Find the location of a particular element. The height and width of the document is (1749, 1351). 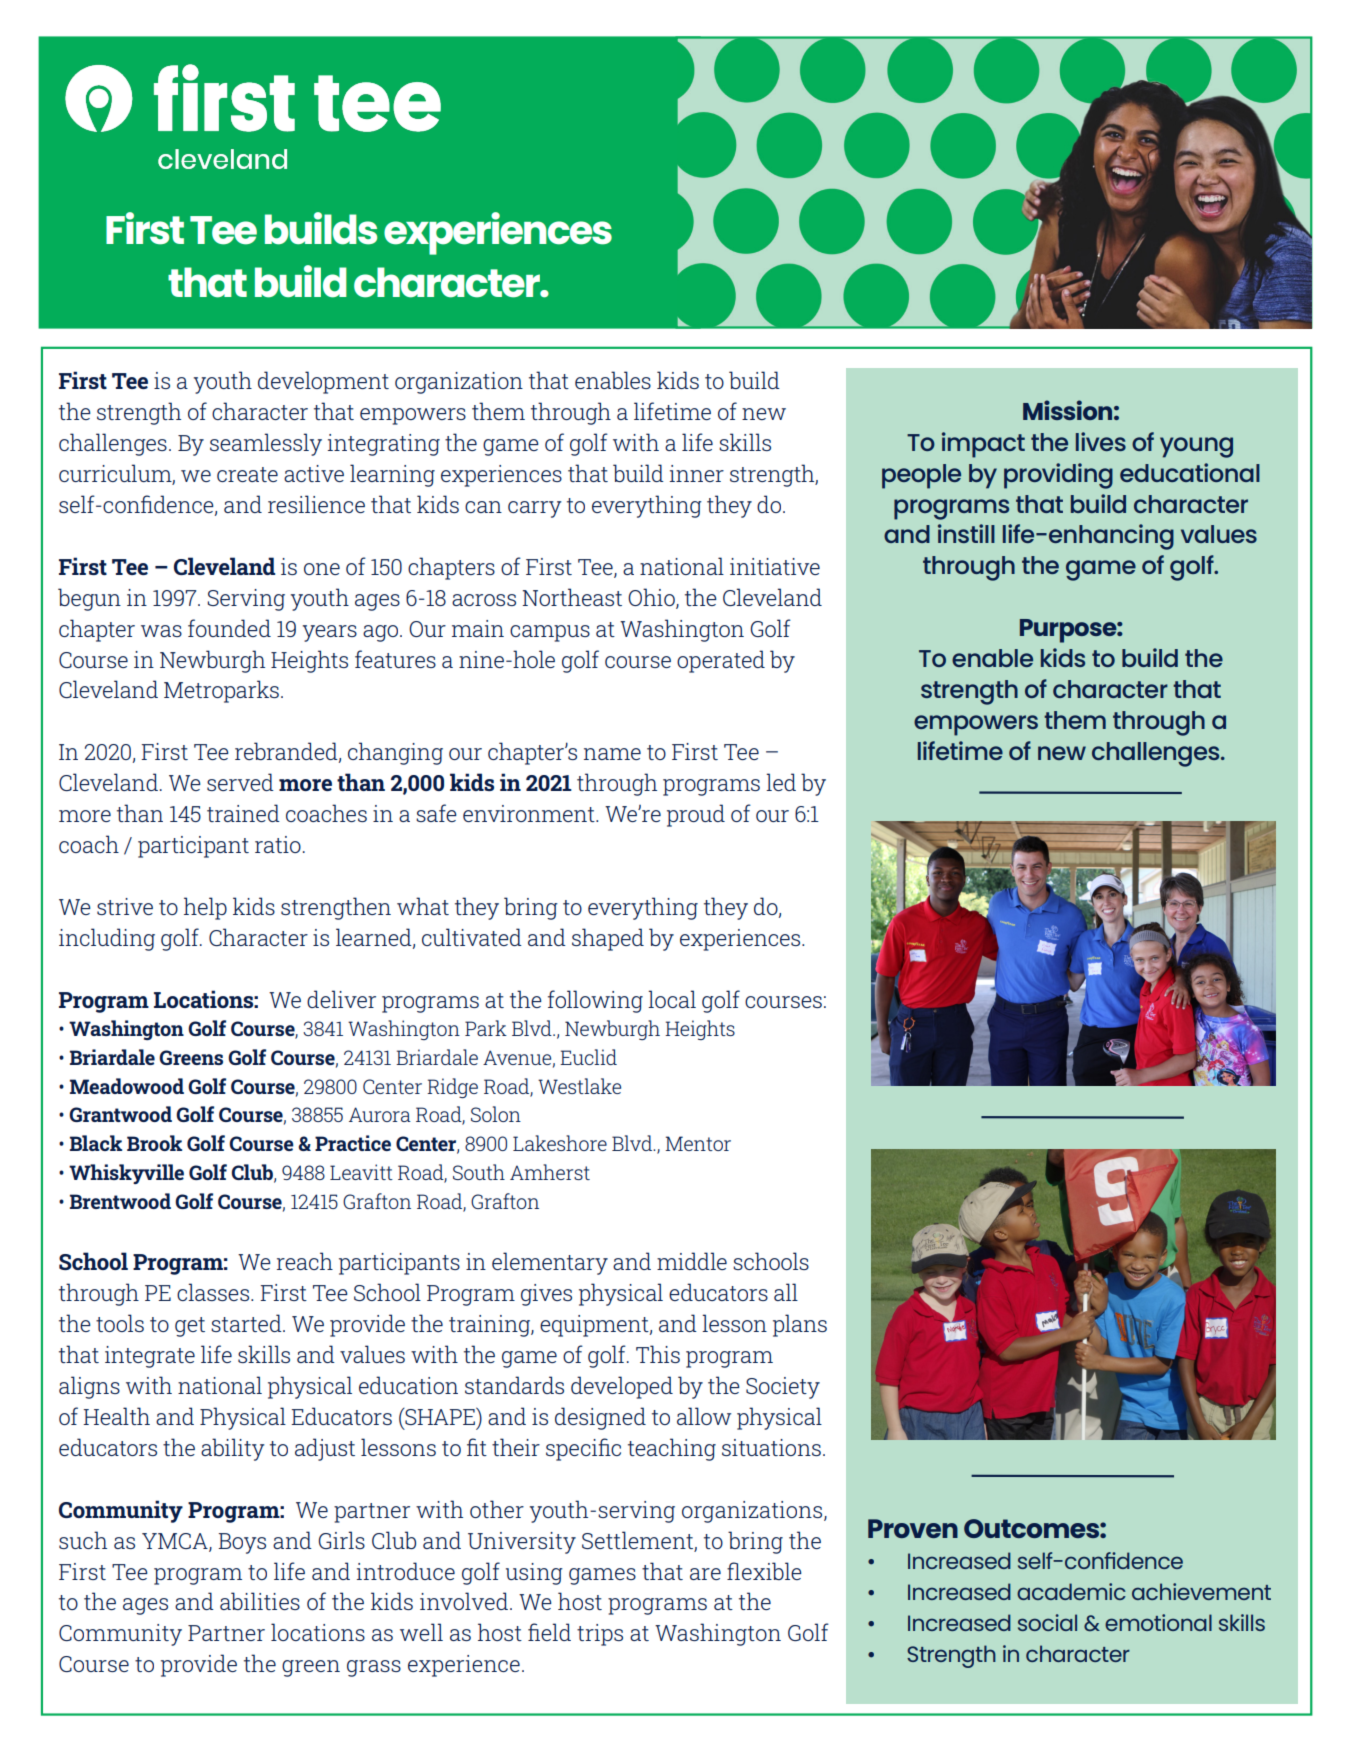

Mentor is located at coordinates (698, 1143).
